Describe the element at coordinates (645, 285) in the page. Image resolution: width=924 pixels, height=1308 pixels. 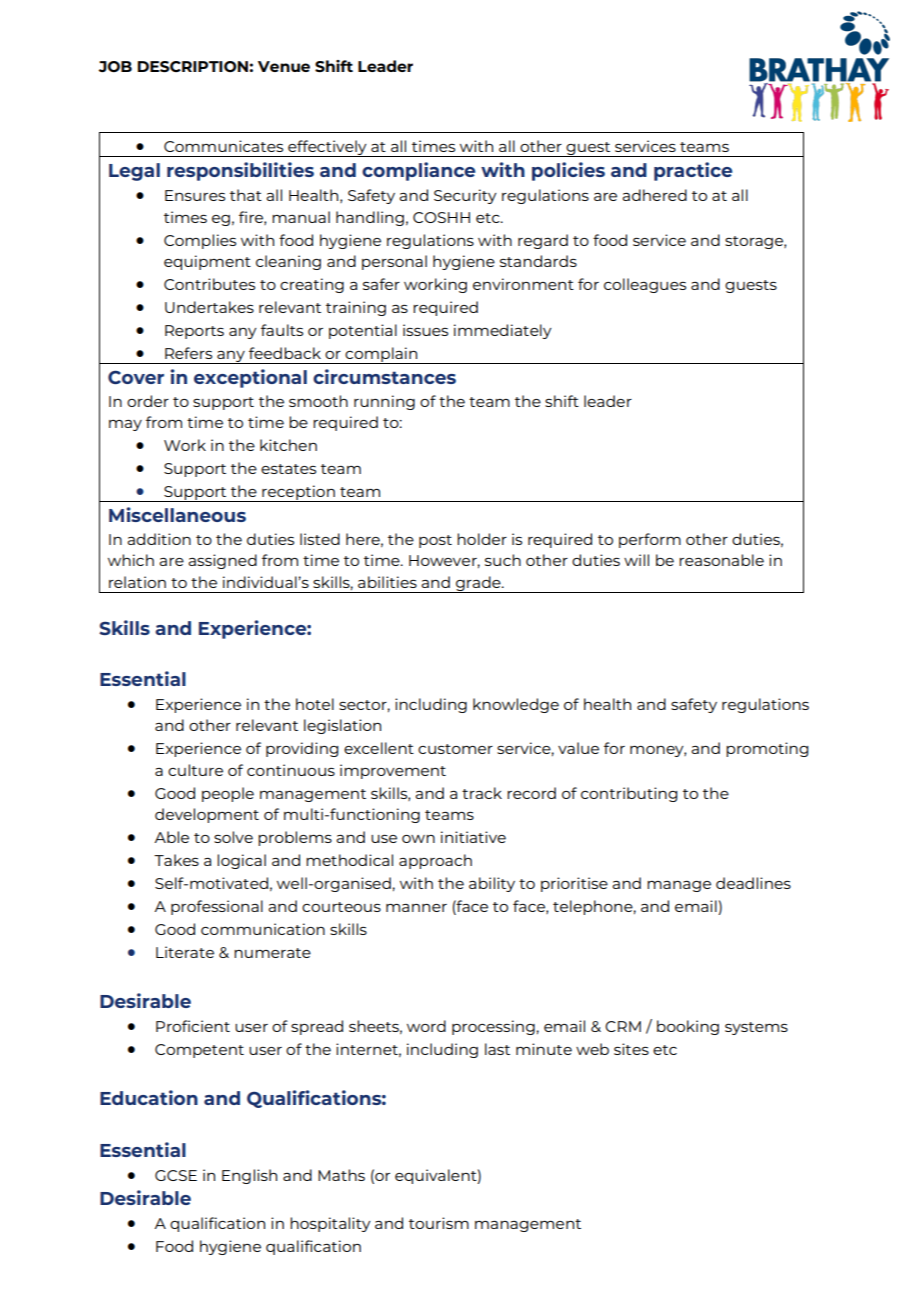
I see `colleagues` at that location.
